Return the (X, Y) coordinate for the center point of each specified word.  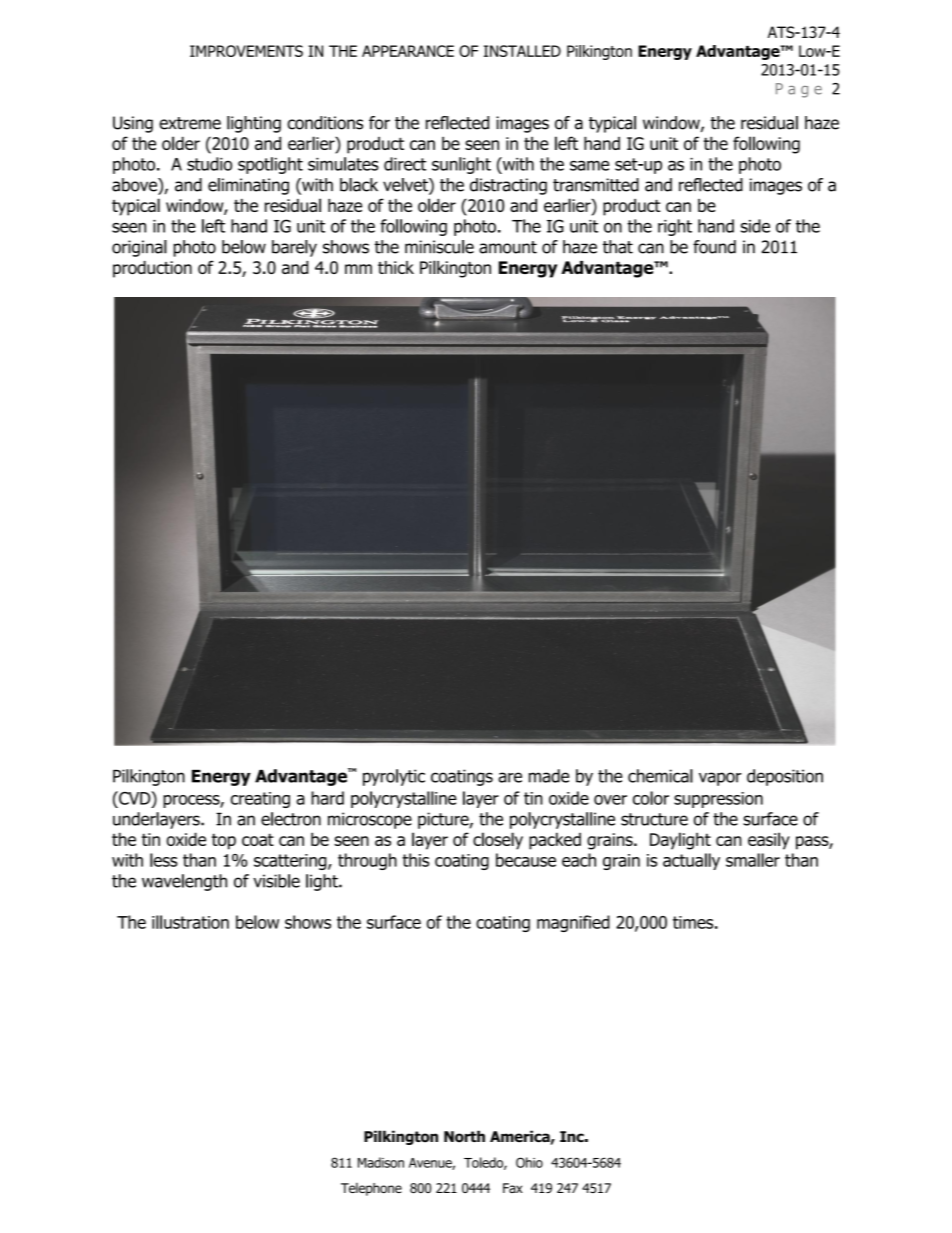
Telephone (371, 1189)
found (714, 247)
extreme (190, 123)
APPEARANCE (408, 51)
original (139, 248)
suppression (718, 800)
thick (396, 267)
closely (498, 841)
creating (260, 800)
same (589, 165)
